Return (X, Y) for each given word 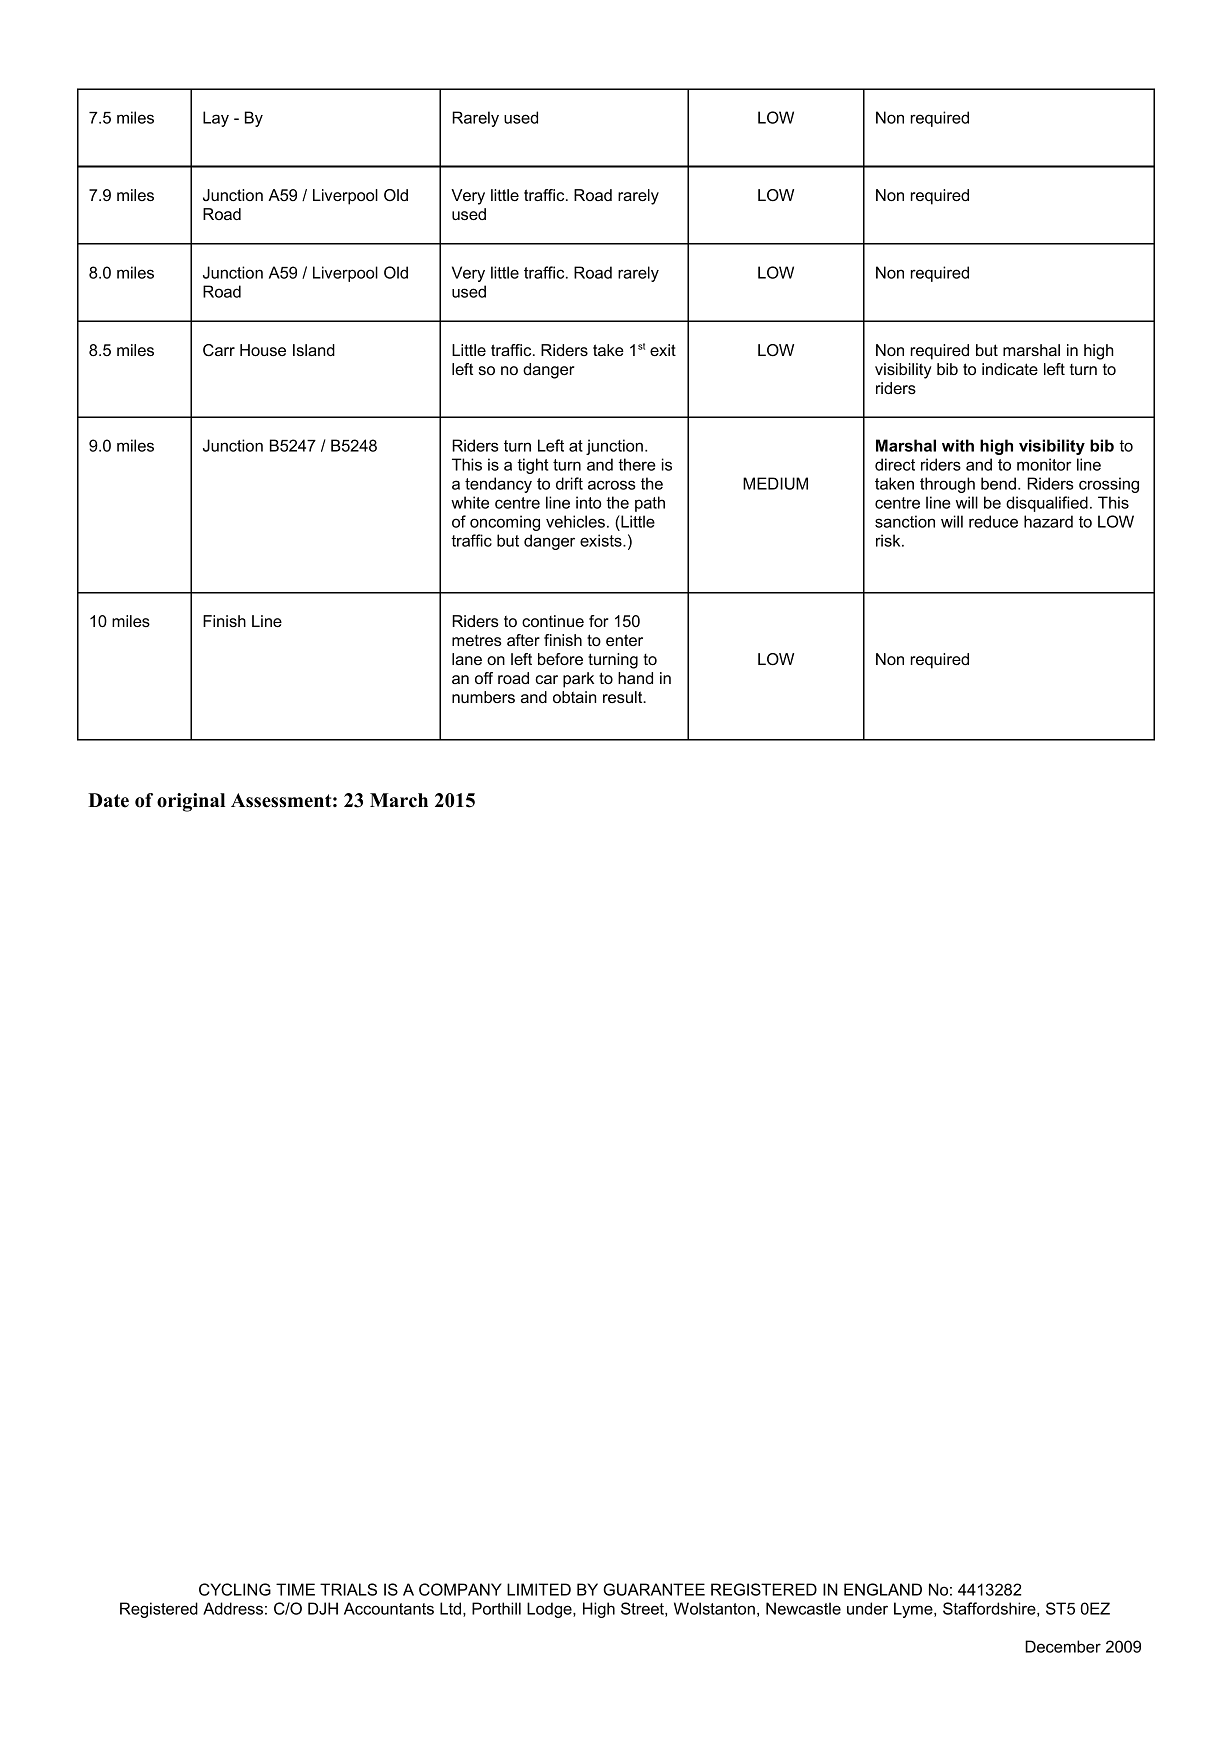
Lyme (914, 1610)
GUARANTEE (654, 1589)
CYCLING (235, 1589)
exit (663, 350)
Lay (216, 119)
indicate (1010, 369)
